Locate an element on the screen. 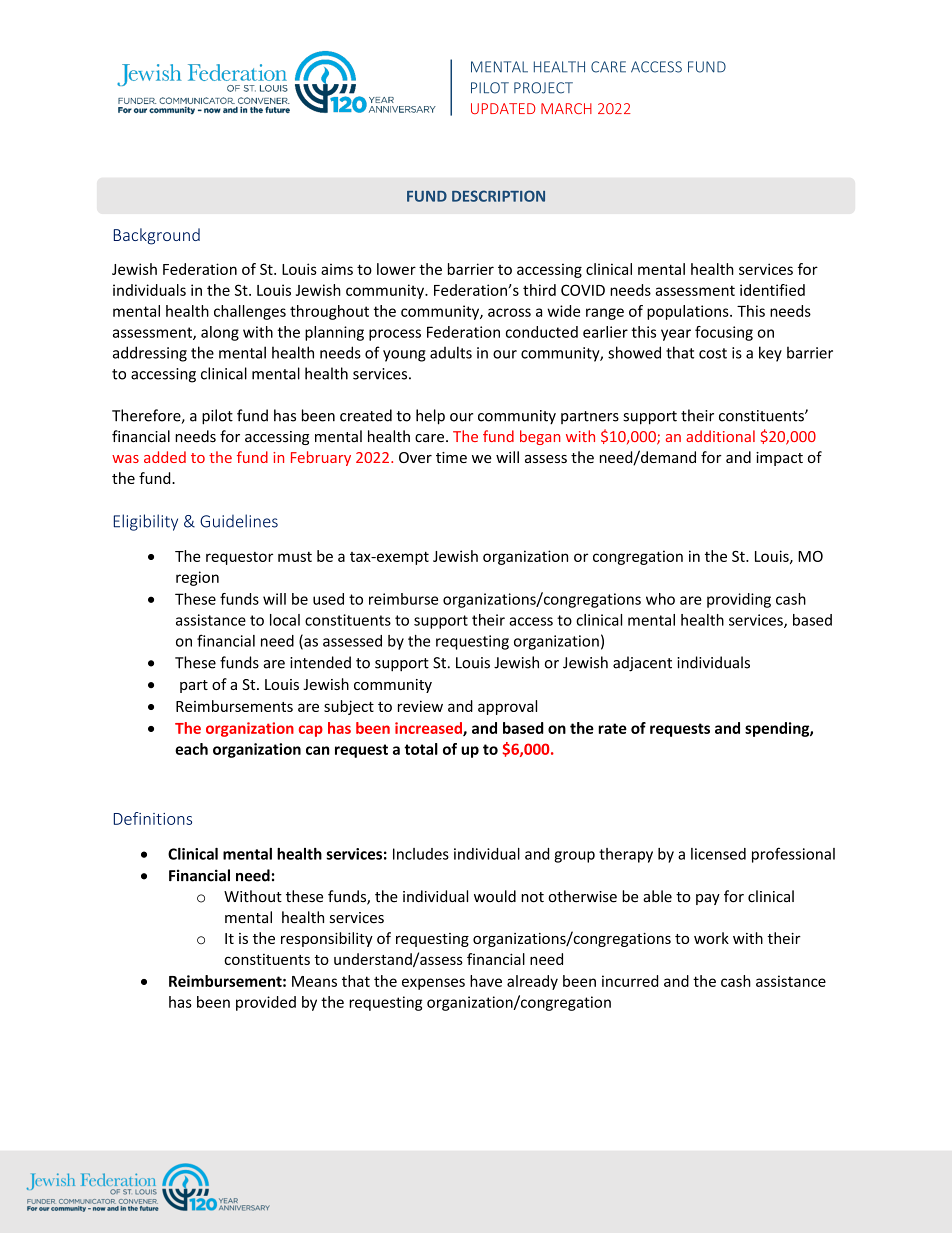  MARCH is located at coordinates (566, 108).
